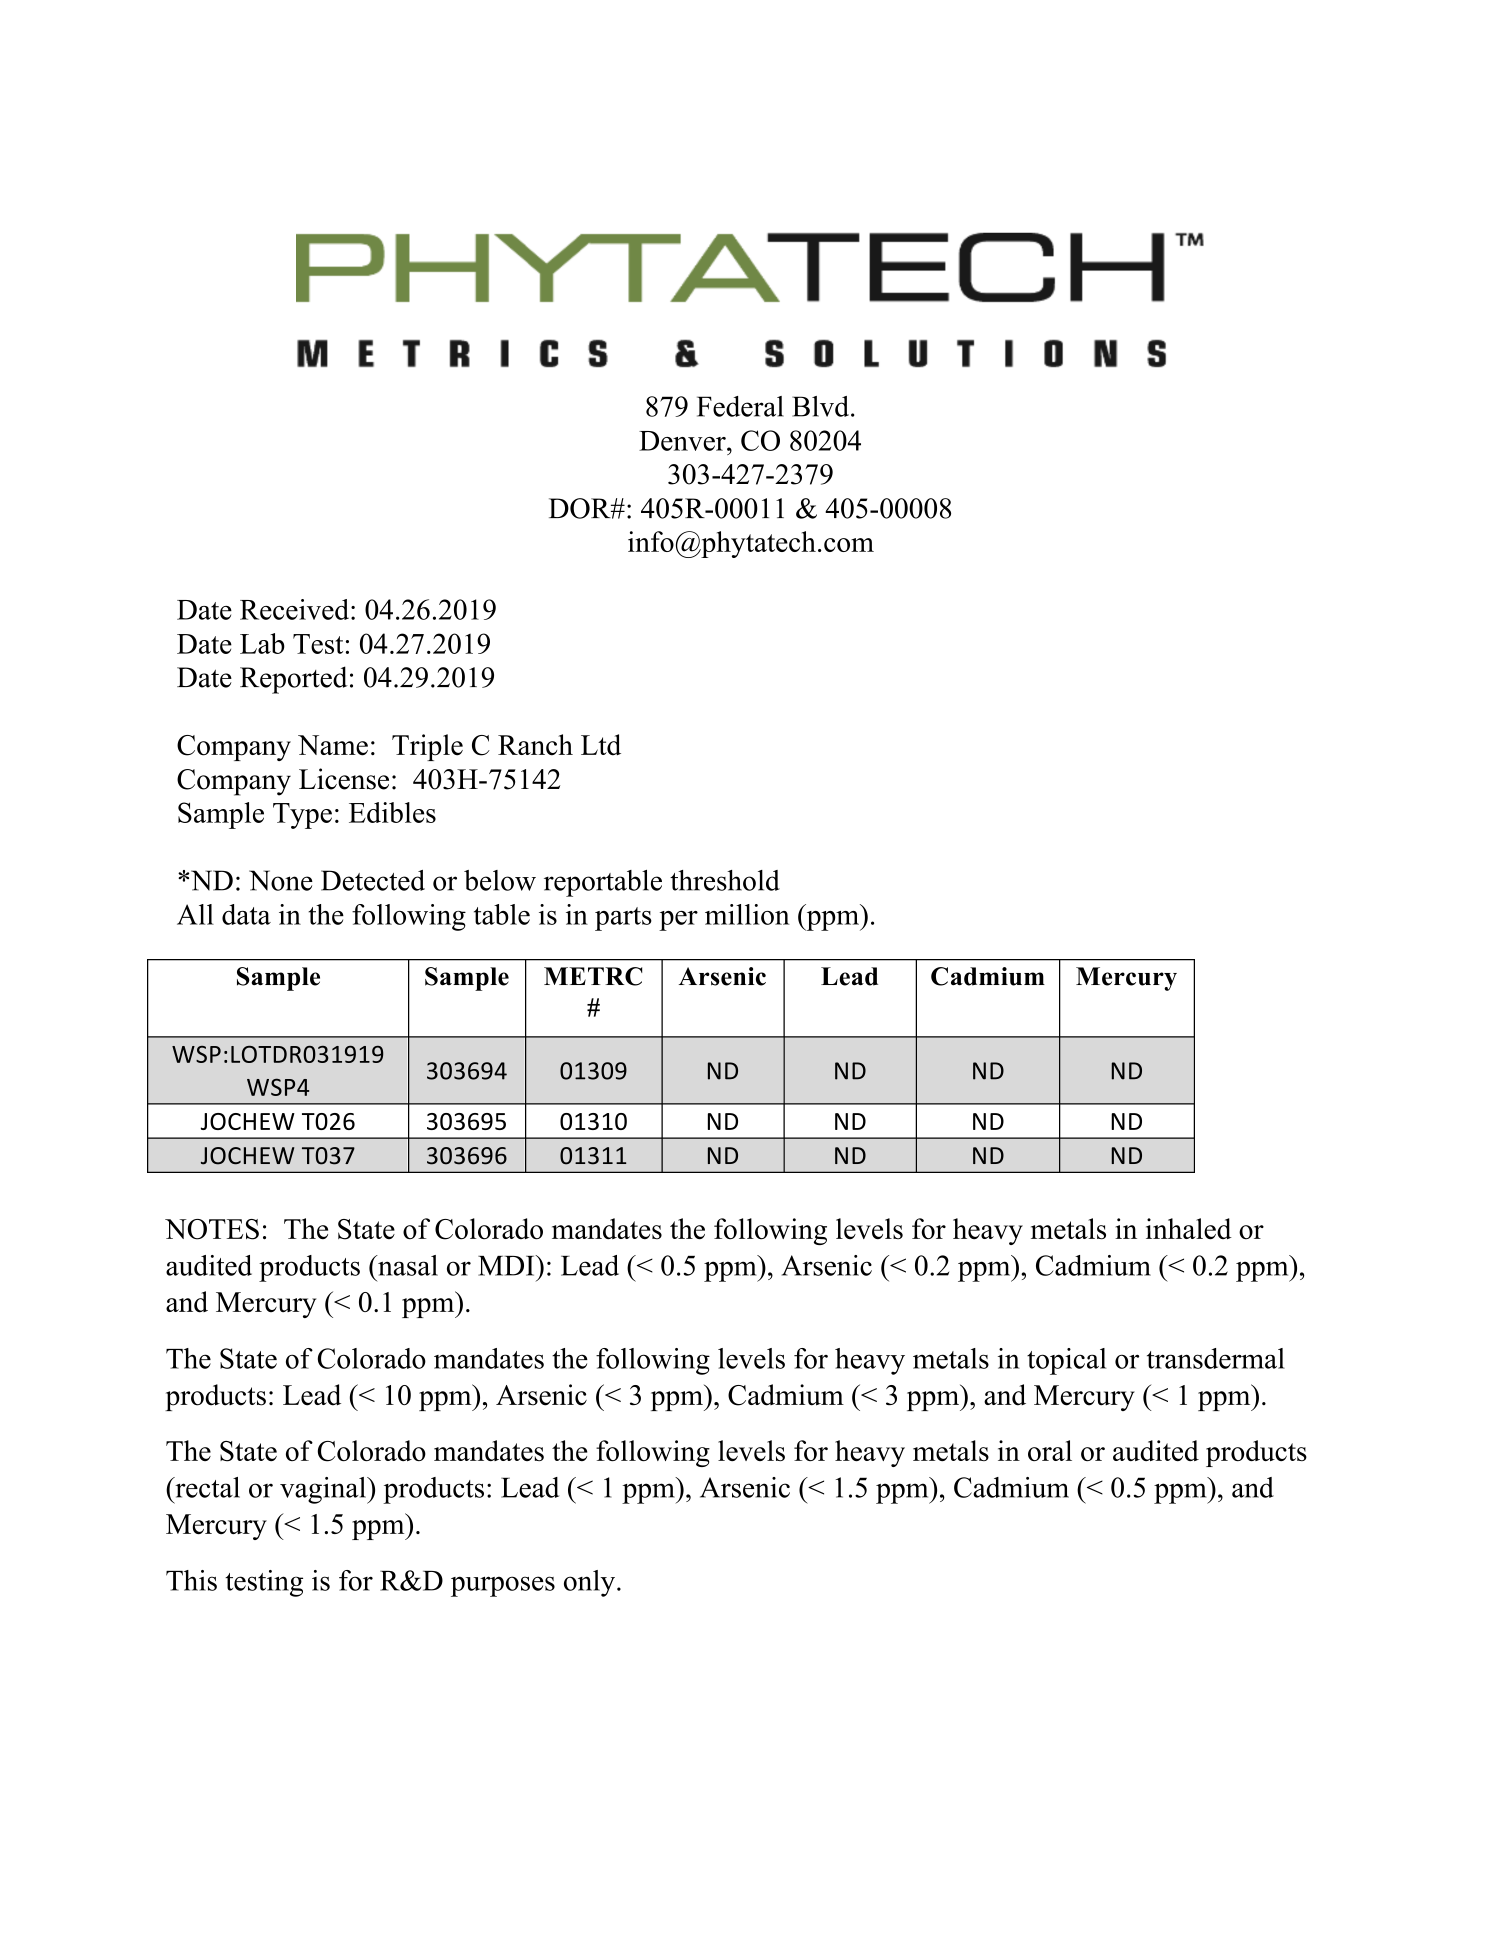  Describe the element at coordinates (1189, 1229) in the document. I see `inhaled` at that location.
